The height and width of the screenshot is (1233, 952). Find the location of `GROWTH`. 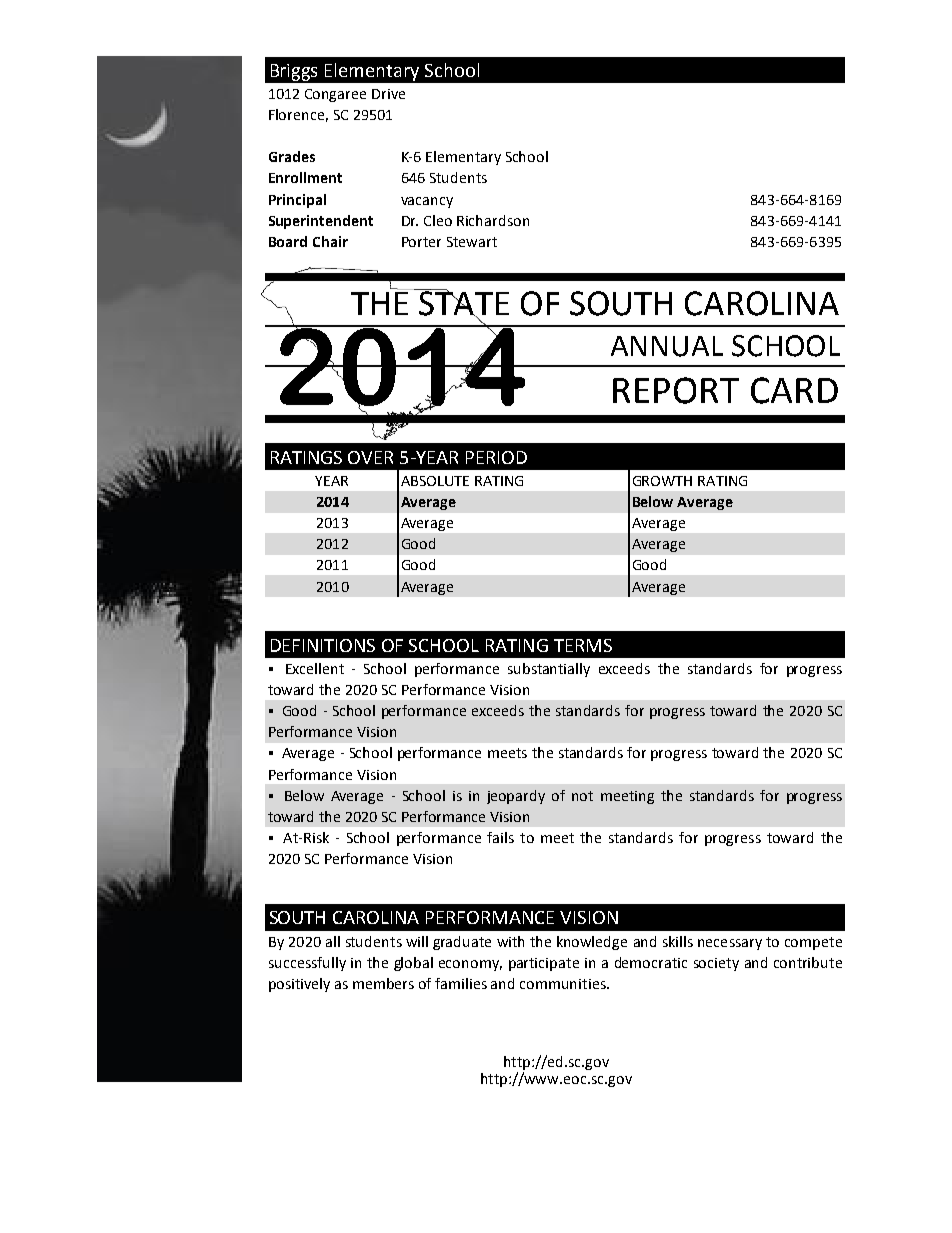

GROWTH is located at coordinates (662, 481).
